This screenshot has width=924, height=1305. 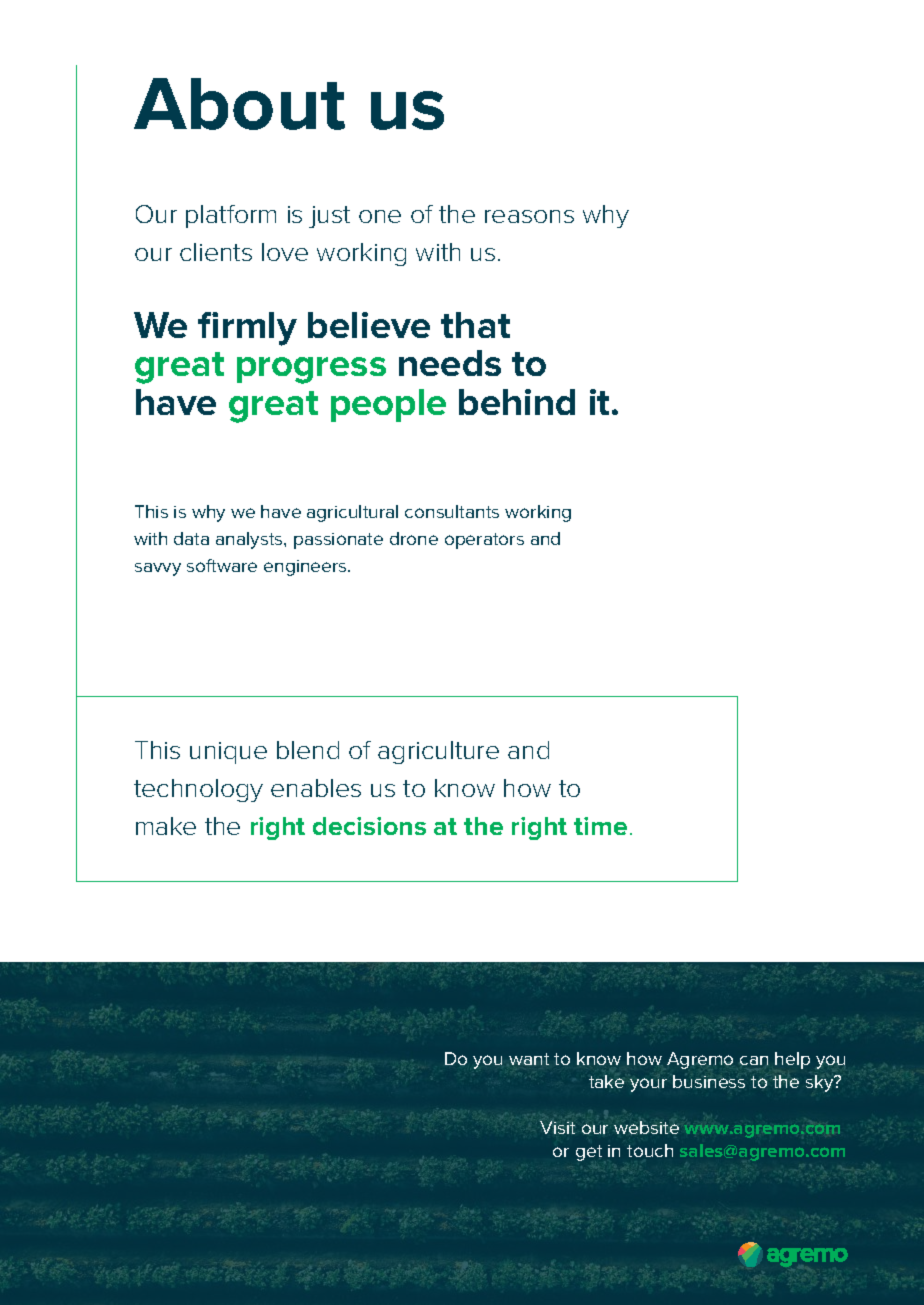 What do you see at coordinates (529, 216) in the screenshot?
I see `reasons` at bounding box center [529, 216].
